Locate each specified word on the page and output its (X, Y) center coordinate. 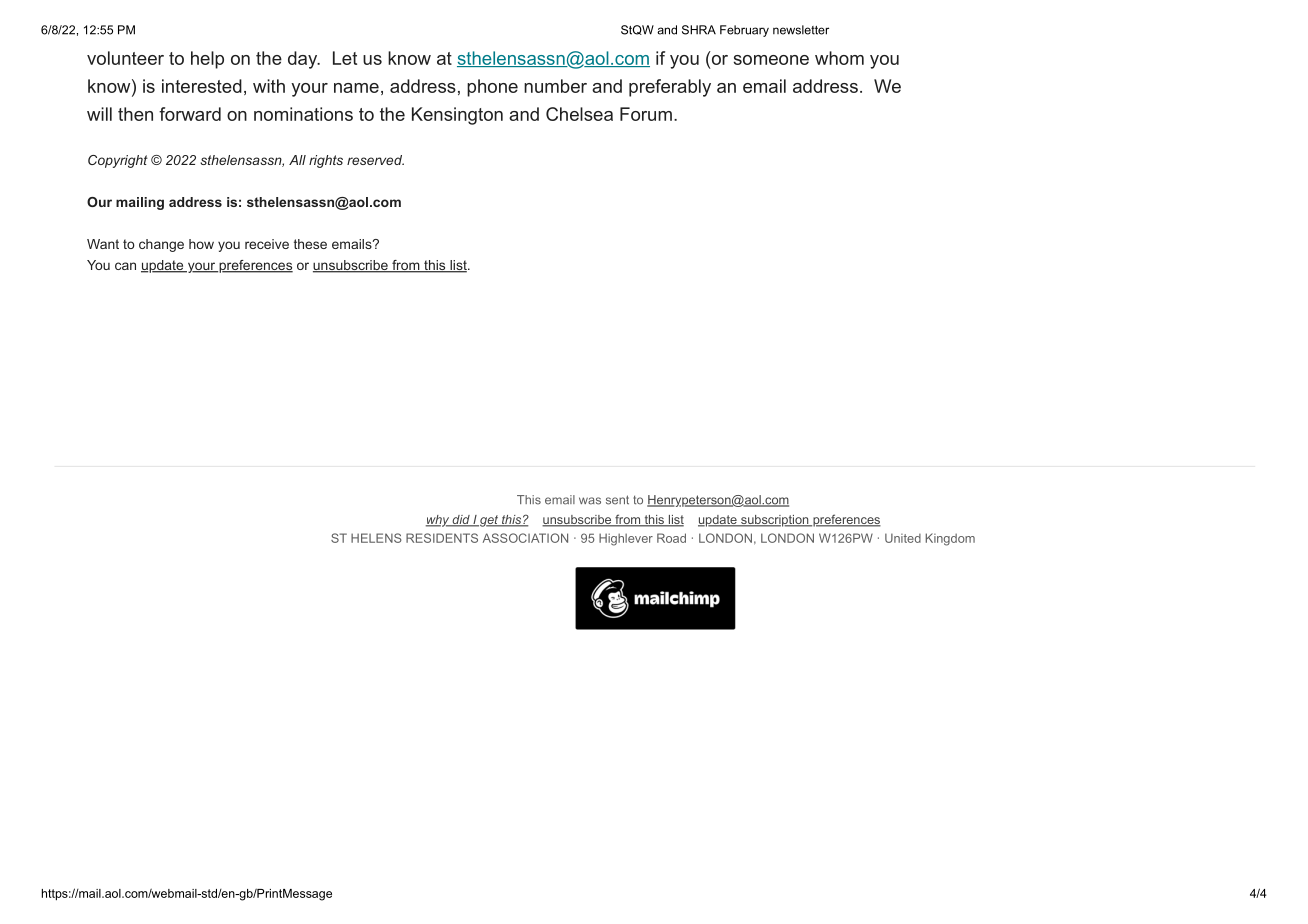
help (207, 60)
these (310, 244)
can (125, 266)
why (438, 521)
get (489, 521)
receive (267, 244)
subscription (775, 521)
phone (492, 88)
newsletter (801, 30)
